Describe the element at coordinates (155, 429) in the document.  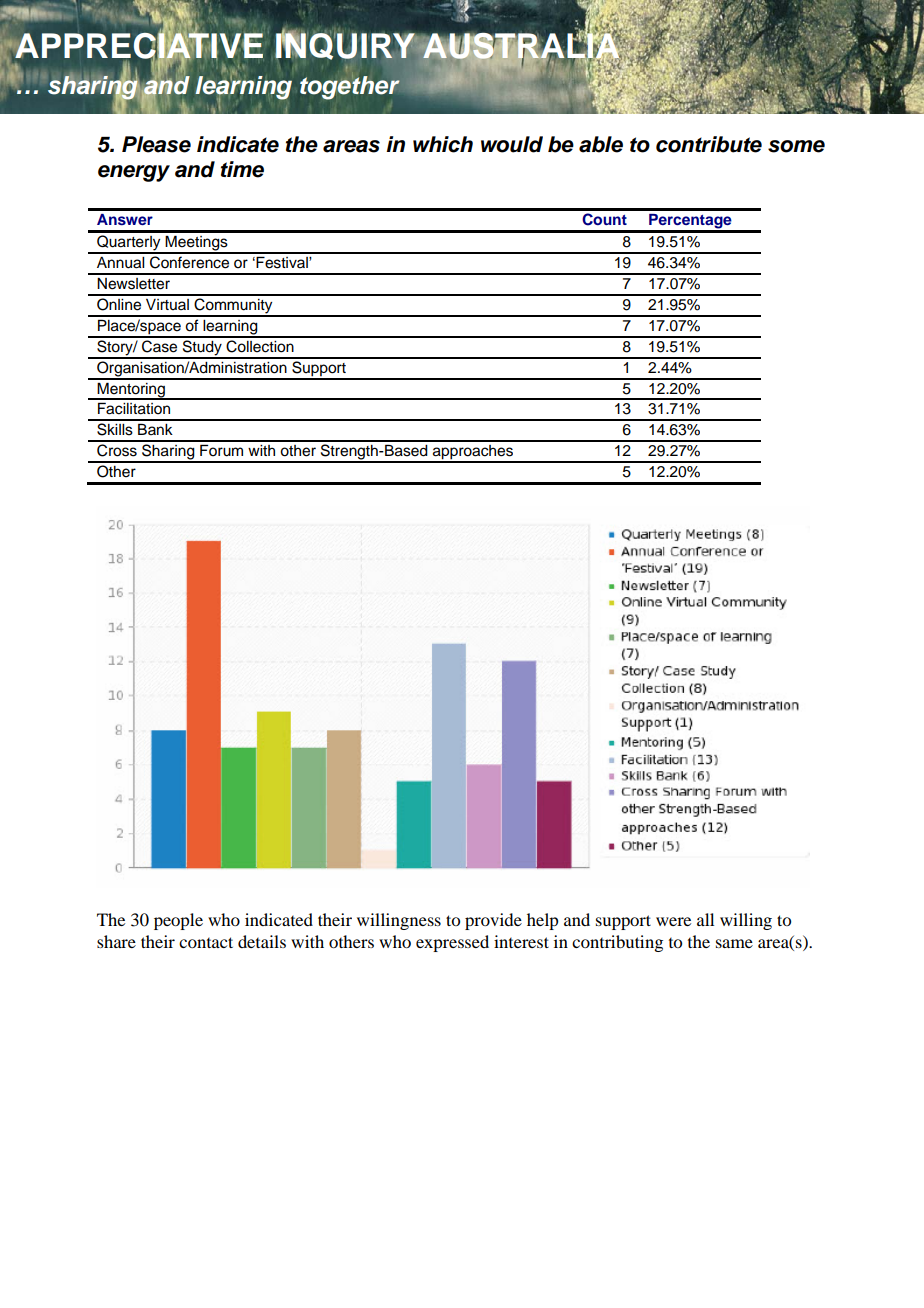
I see `Bank` at that location.
